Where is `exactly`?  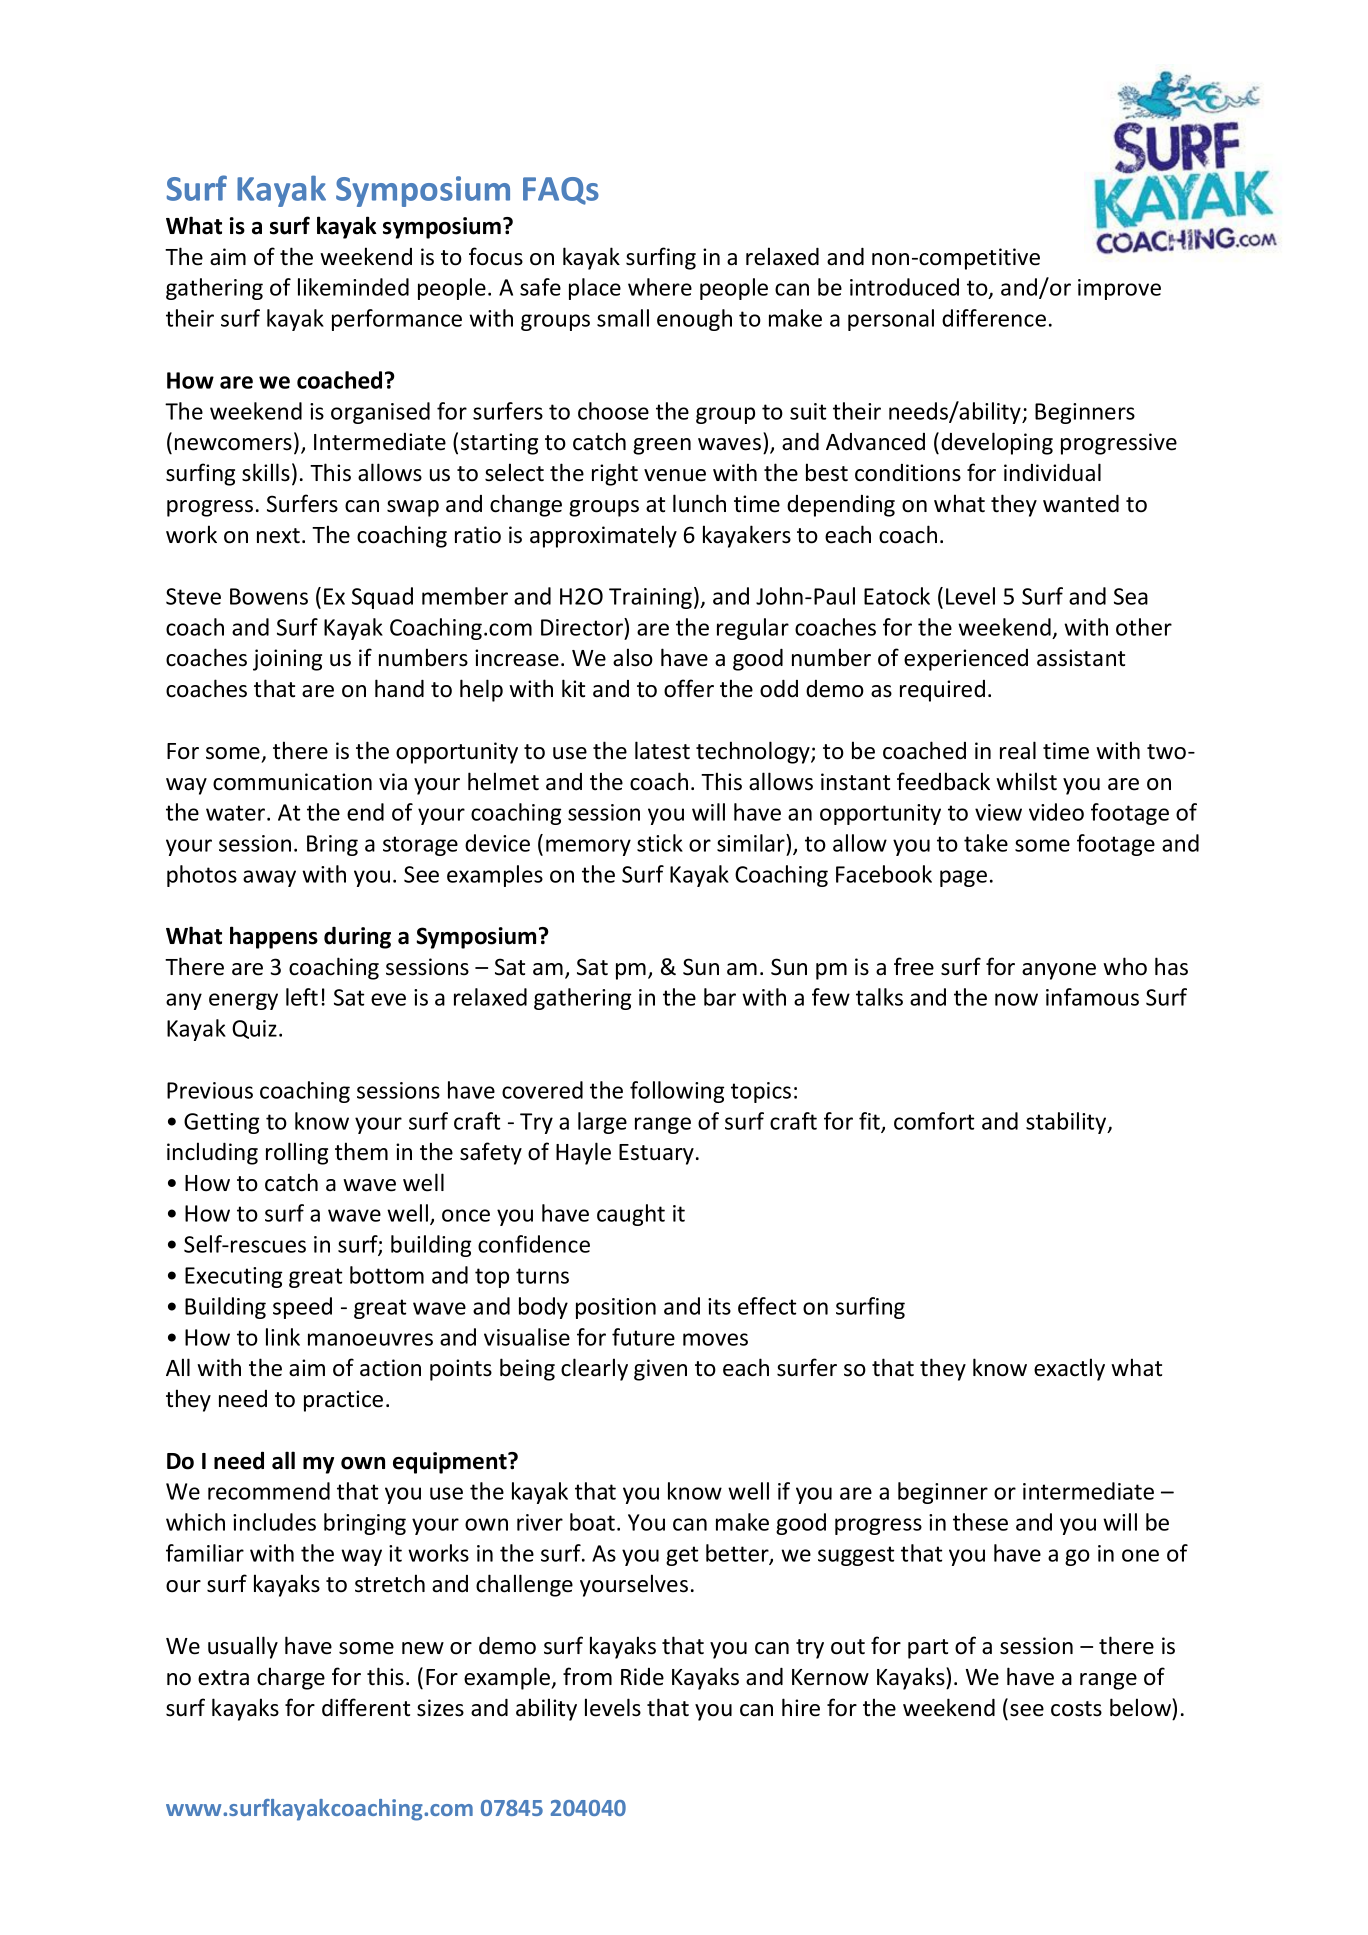
exactly is located at coordinates (1069, 1369).
